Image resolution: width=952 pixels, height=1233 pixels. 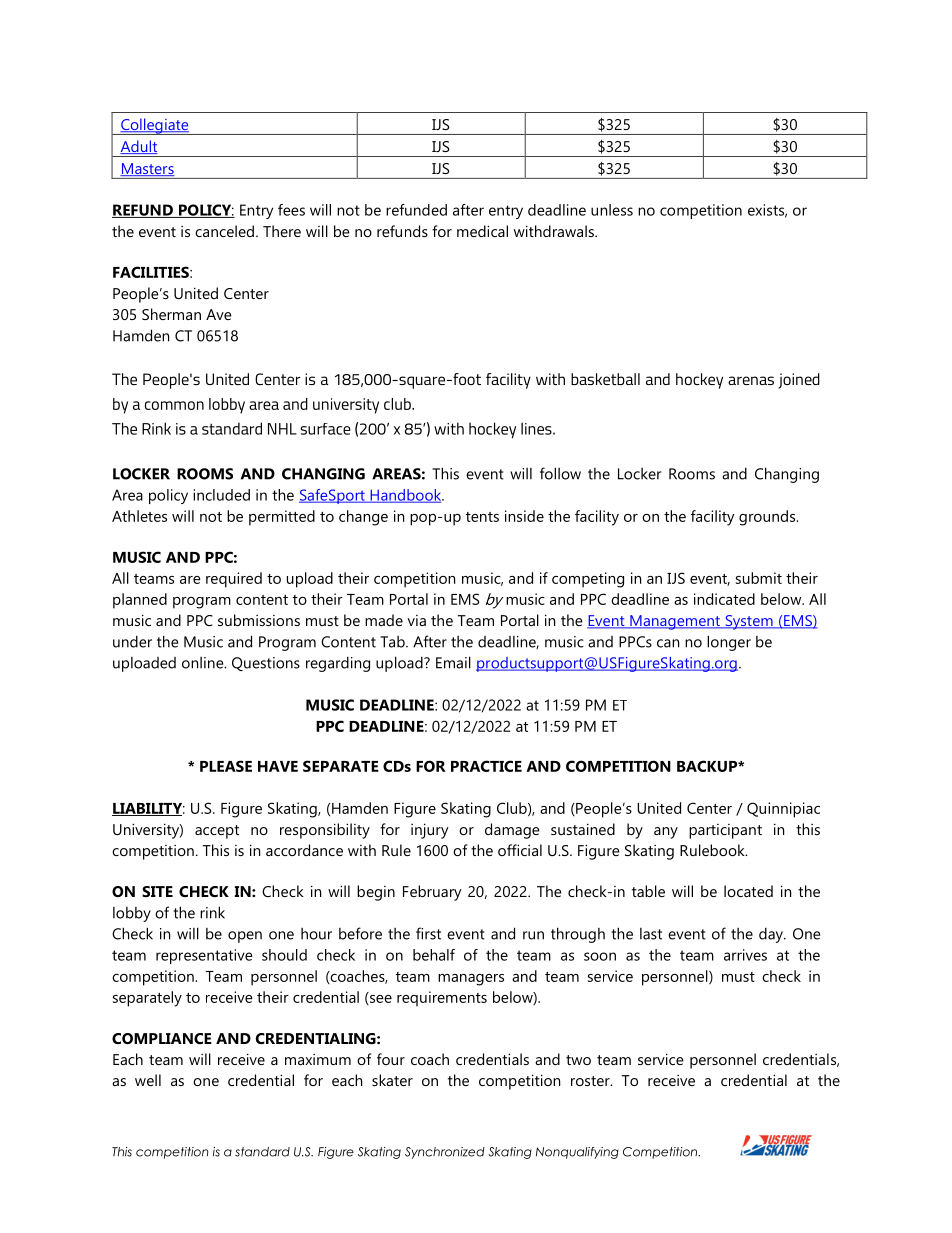 What do you see at coordinates (729, 643) in the screenshot?
I see `longer` at bounding box center [729, 643].
